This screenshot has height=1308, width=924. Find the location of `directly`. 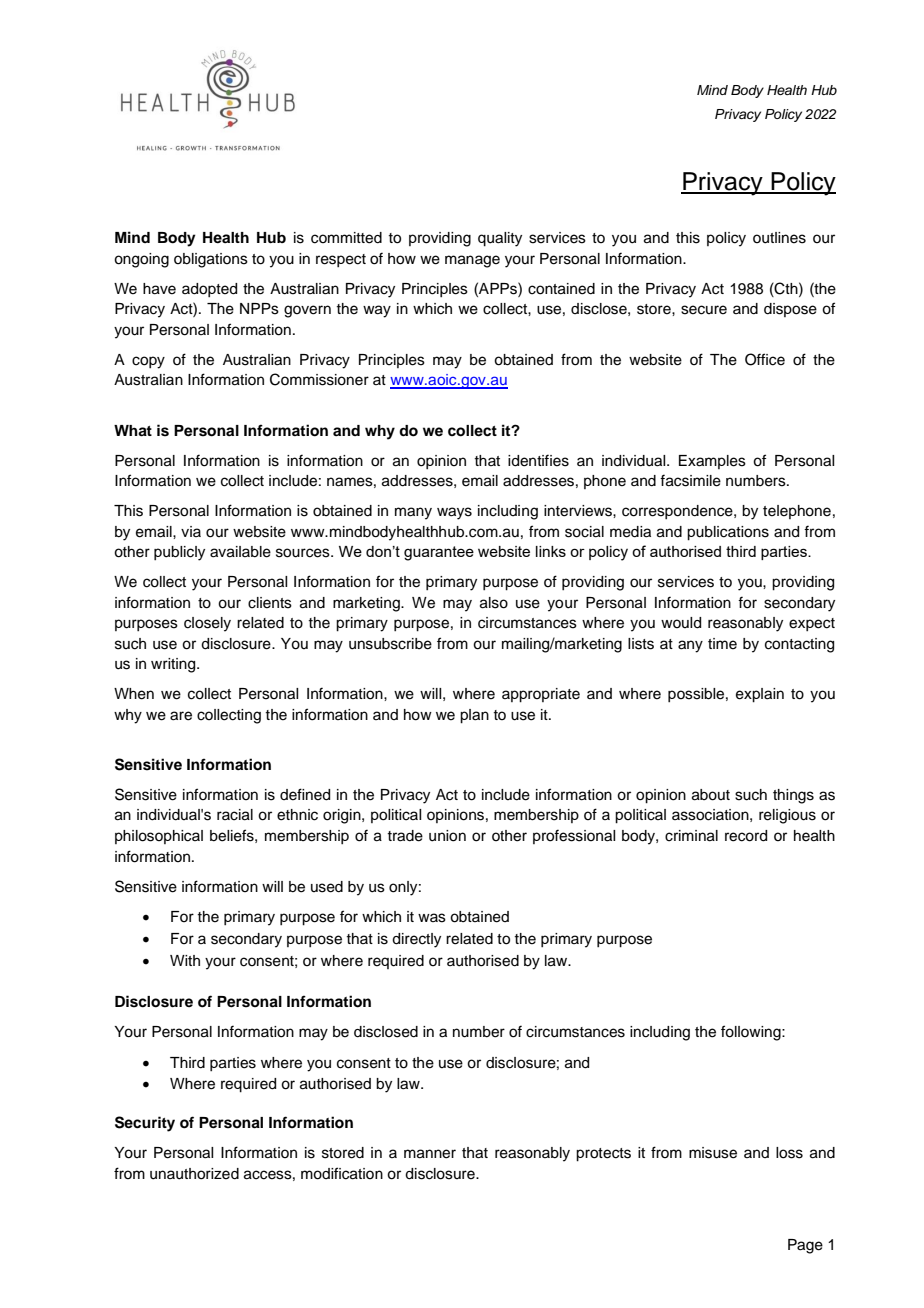

directly is located at coordinates (416, 940).
